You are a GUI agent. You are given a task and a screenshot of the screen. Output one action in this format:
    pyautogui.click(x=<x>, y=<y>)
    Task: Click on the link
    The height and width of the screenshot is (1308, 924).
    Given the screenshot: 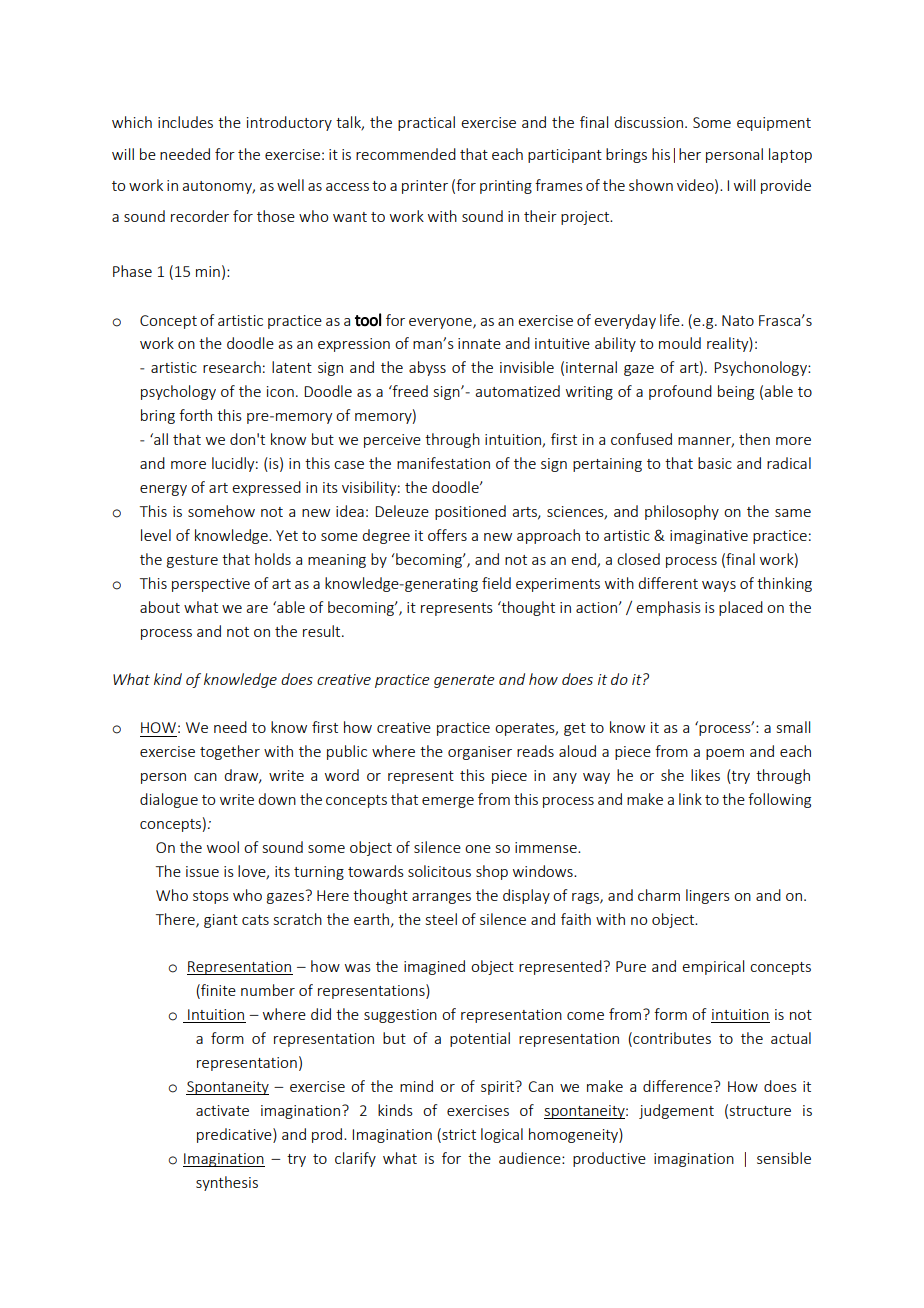 What is the action you would take?
    pyautogui.click(x=690, y=799)
